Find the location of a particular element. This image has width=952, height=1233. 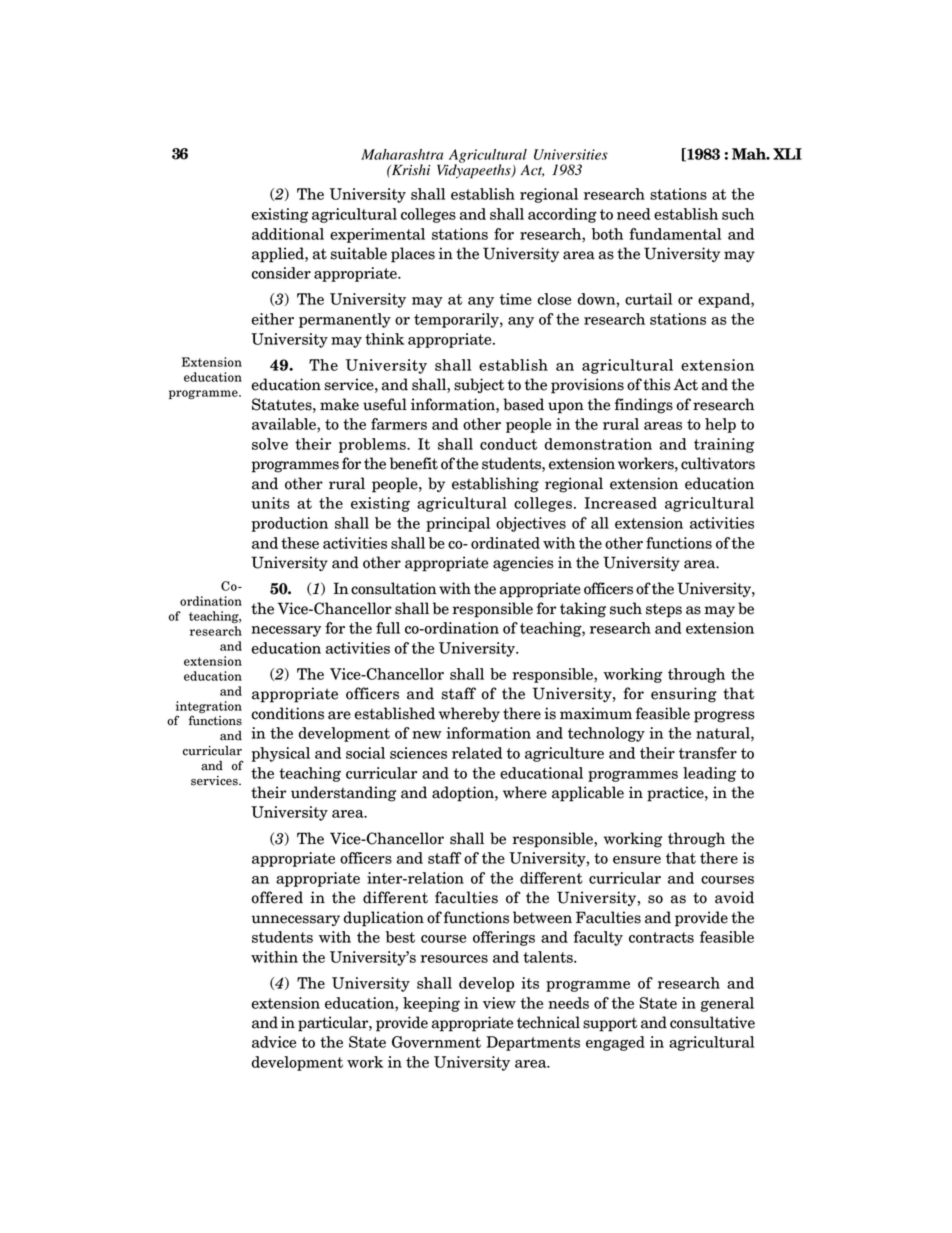

offered is located at coordinates (277, 897).
